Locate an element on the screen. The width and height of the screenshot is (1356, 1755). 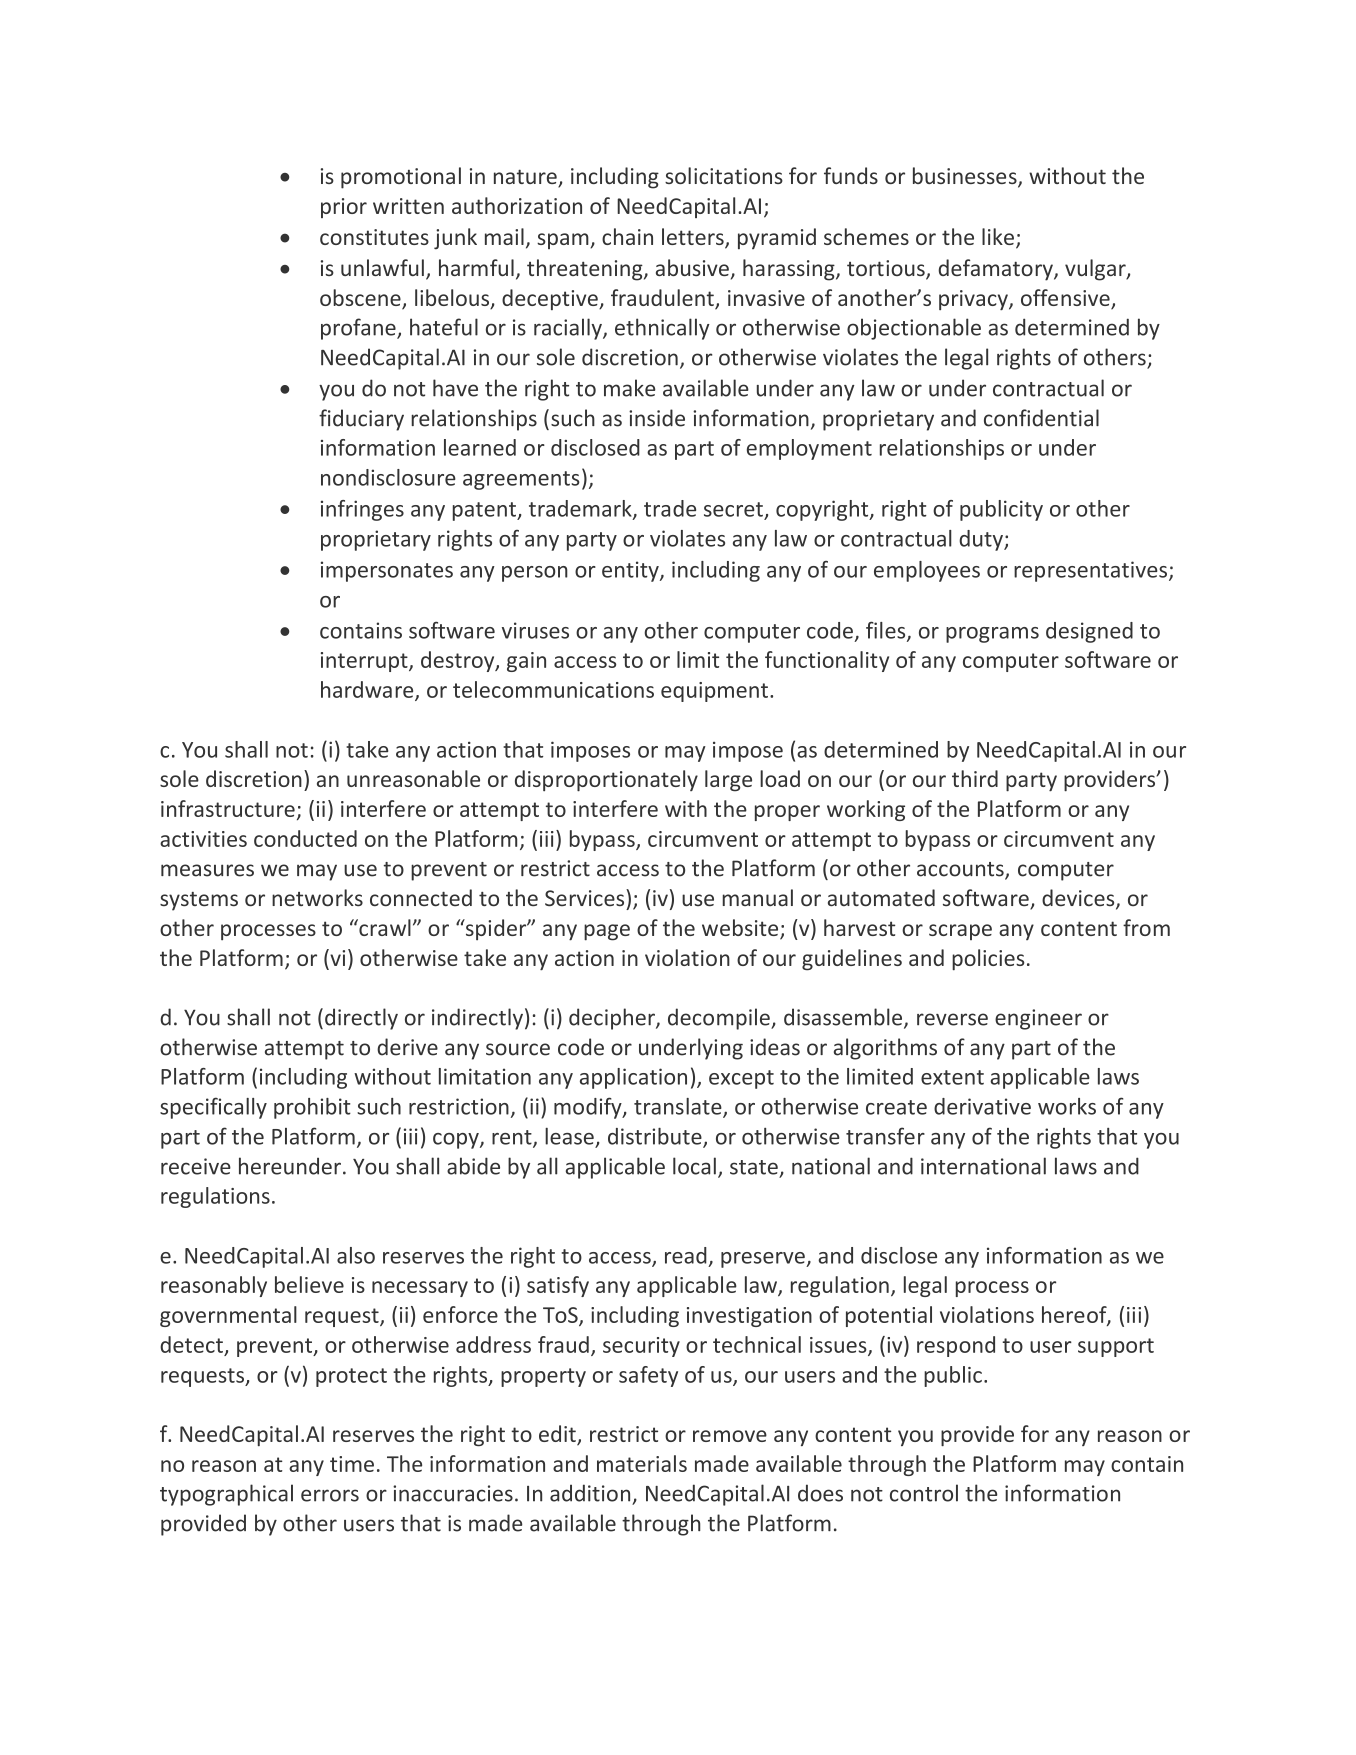
letters is located at coordinates (694, 238).
